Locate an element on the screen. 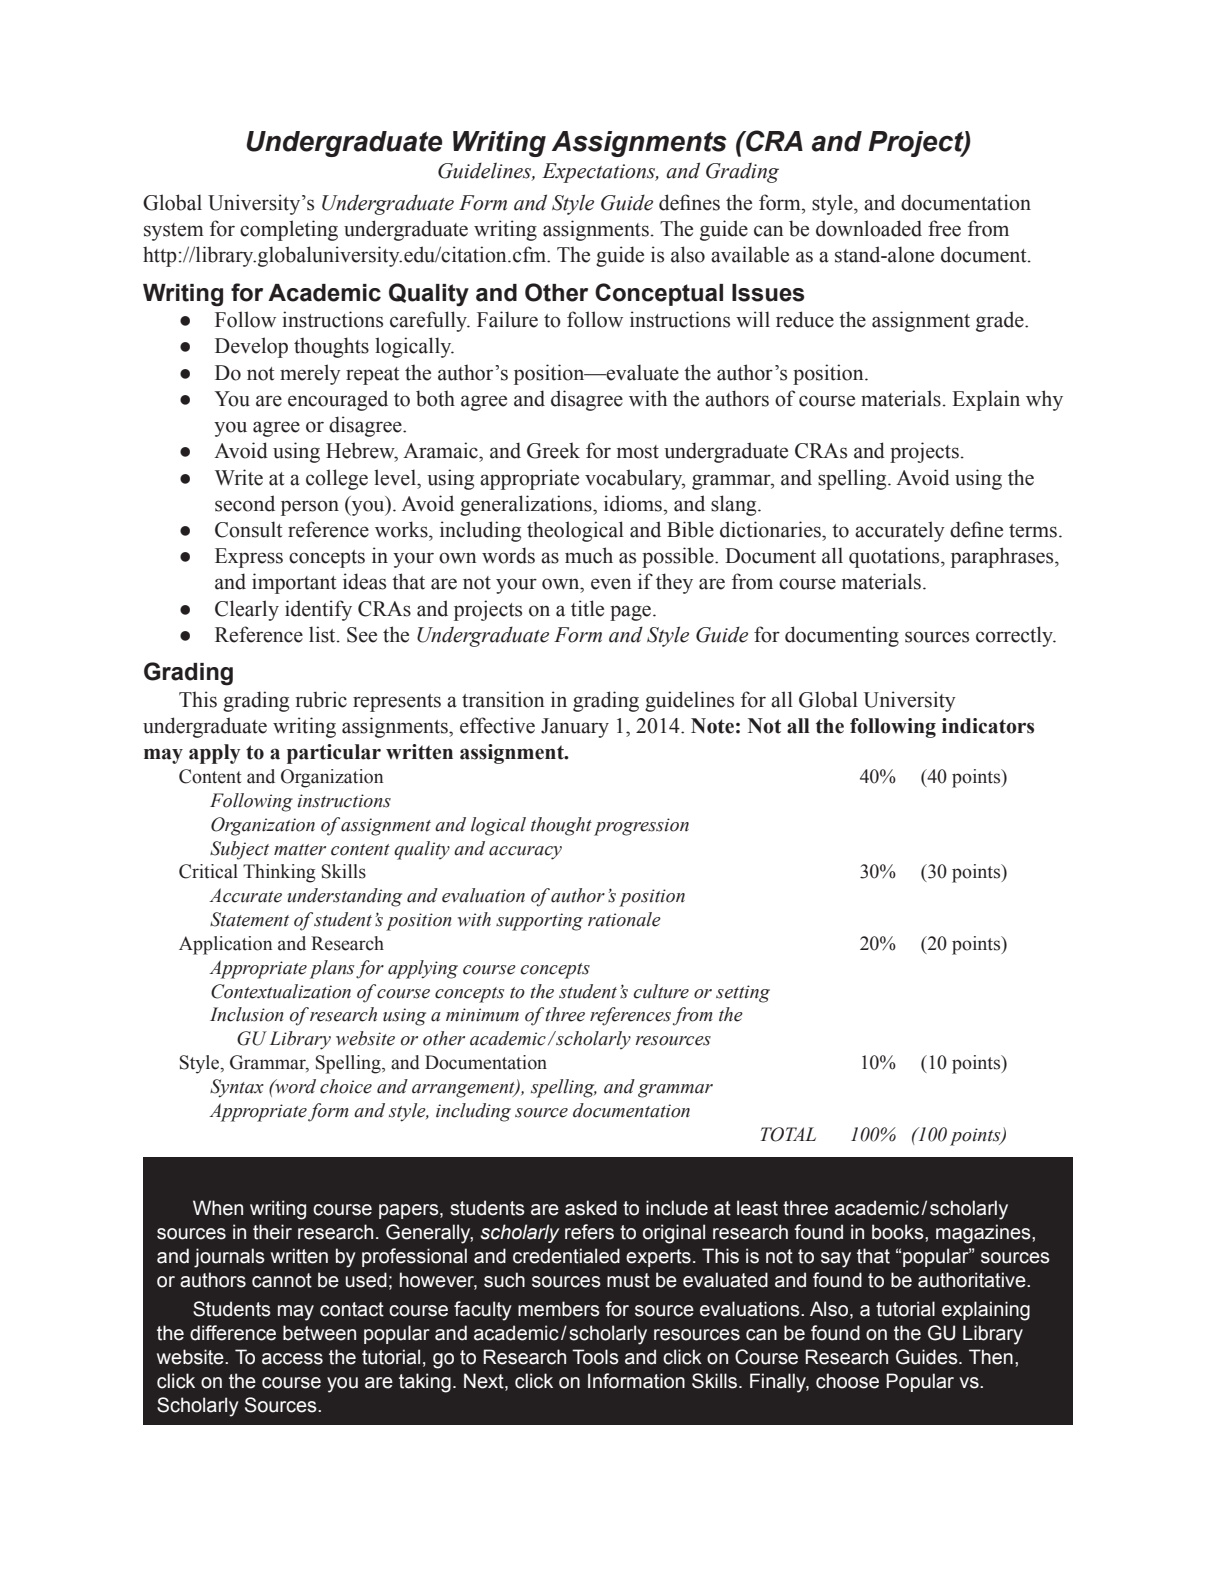 Image resolution: width=1216 pixels, height=1574 pixels. indicators is located at coordinates (988, 726).
